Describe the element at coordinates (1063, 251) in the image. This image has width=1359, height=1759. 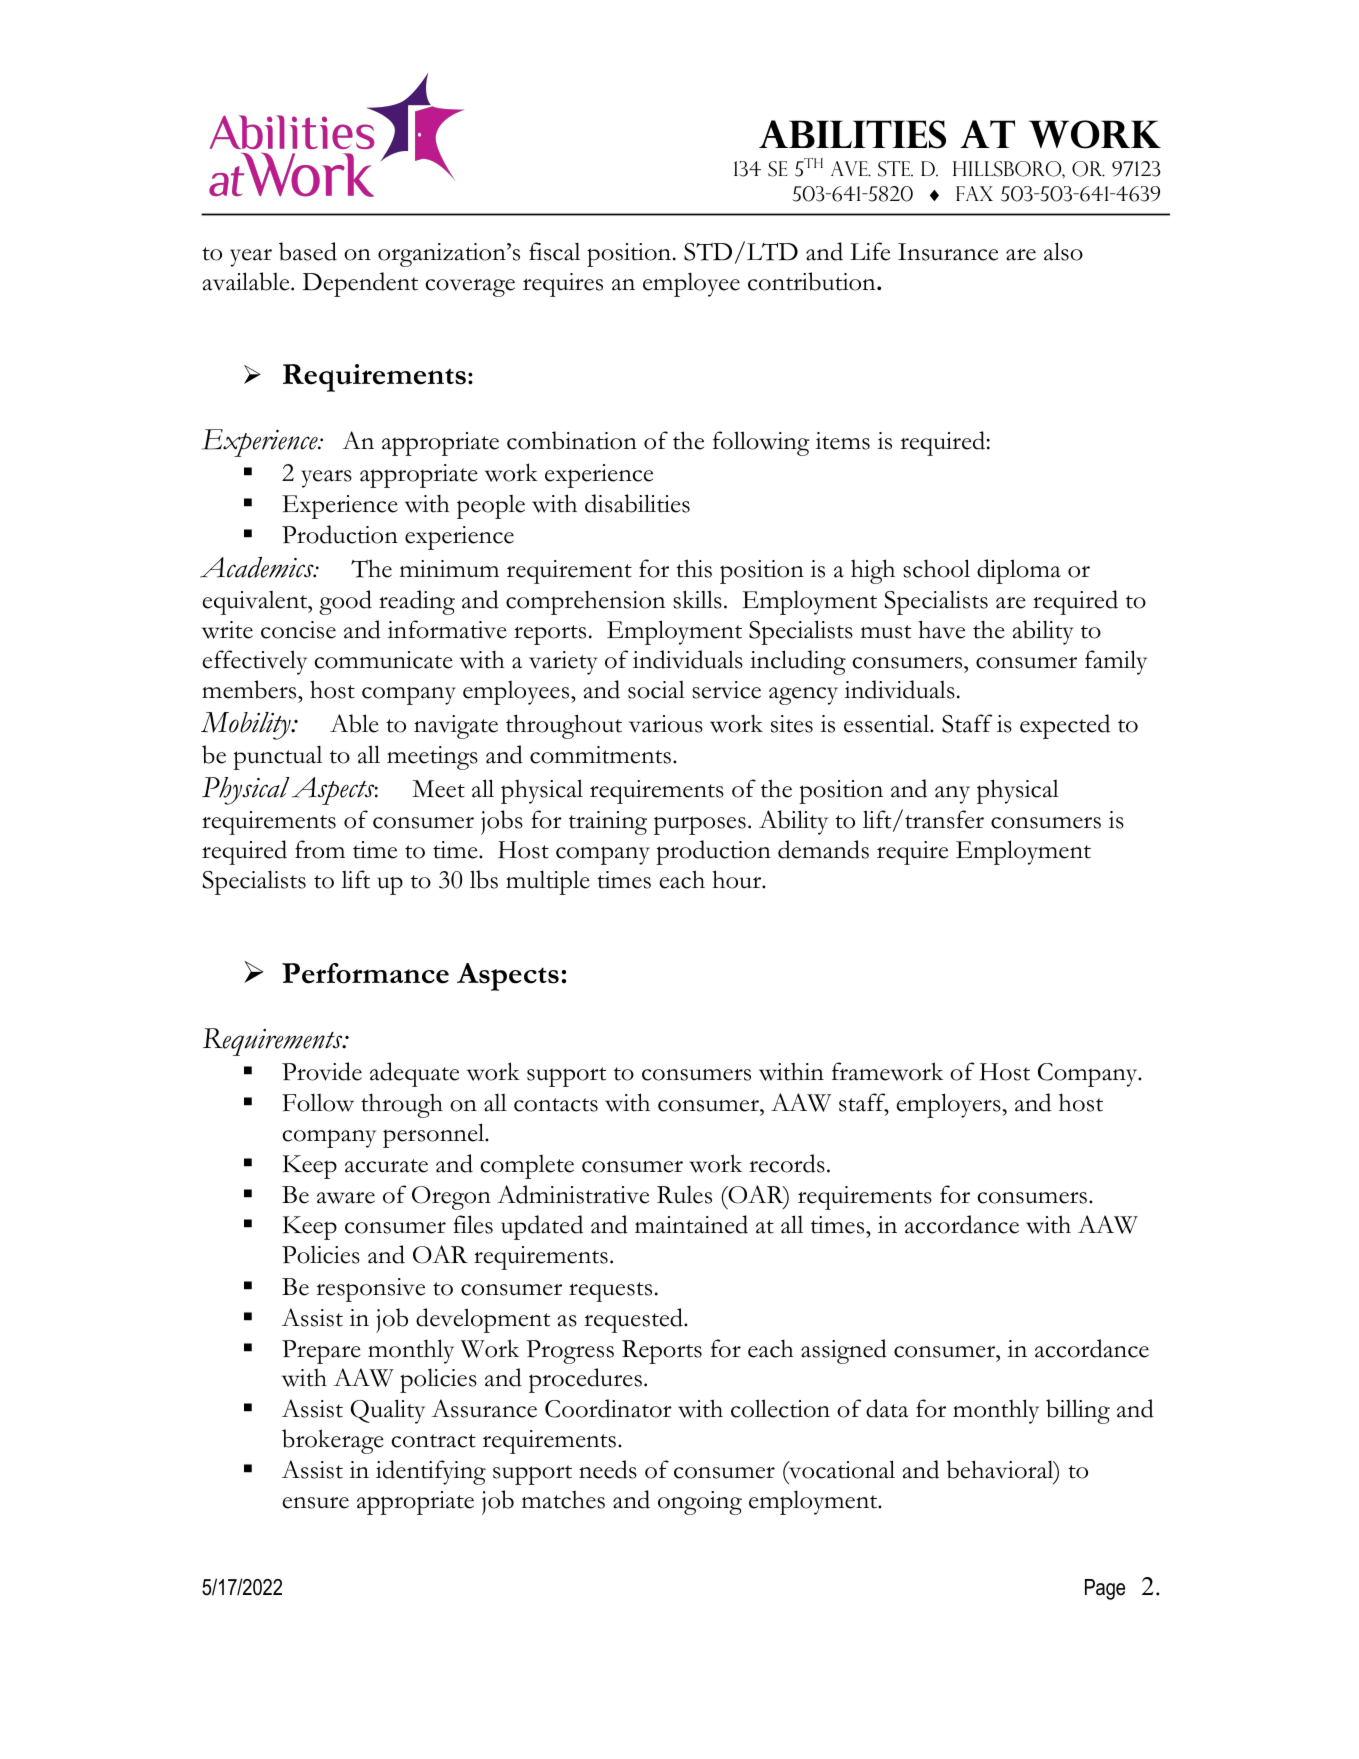
I see `also` at that location.
